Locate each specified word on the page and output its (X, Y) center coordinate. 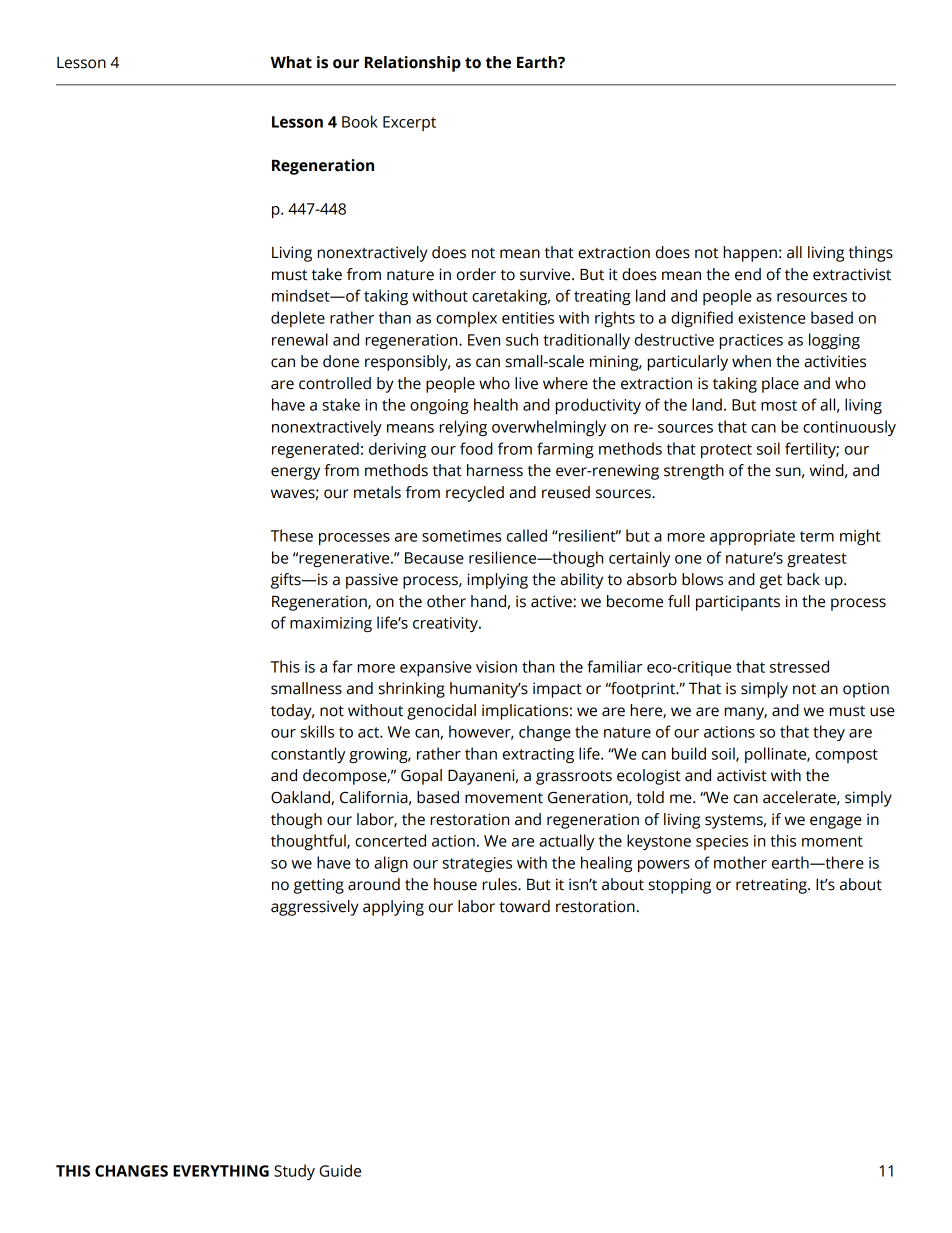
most (779, 405)
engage (836, 822)
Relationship (413, 64)
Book (360, 121)
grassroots (574, 778)
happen (750, 254)
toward (524, 906)
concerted (390, 840)
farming (565, 450)
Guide (340, 1170)
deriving (397, 450)
